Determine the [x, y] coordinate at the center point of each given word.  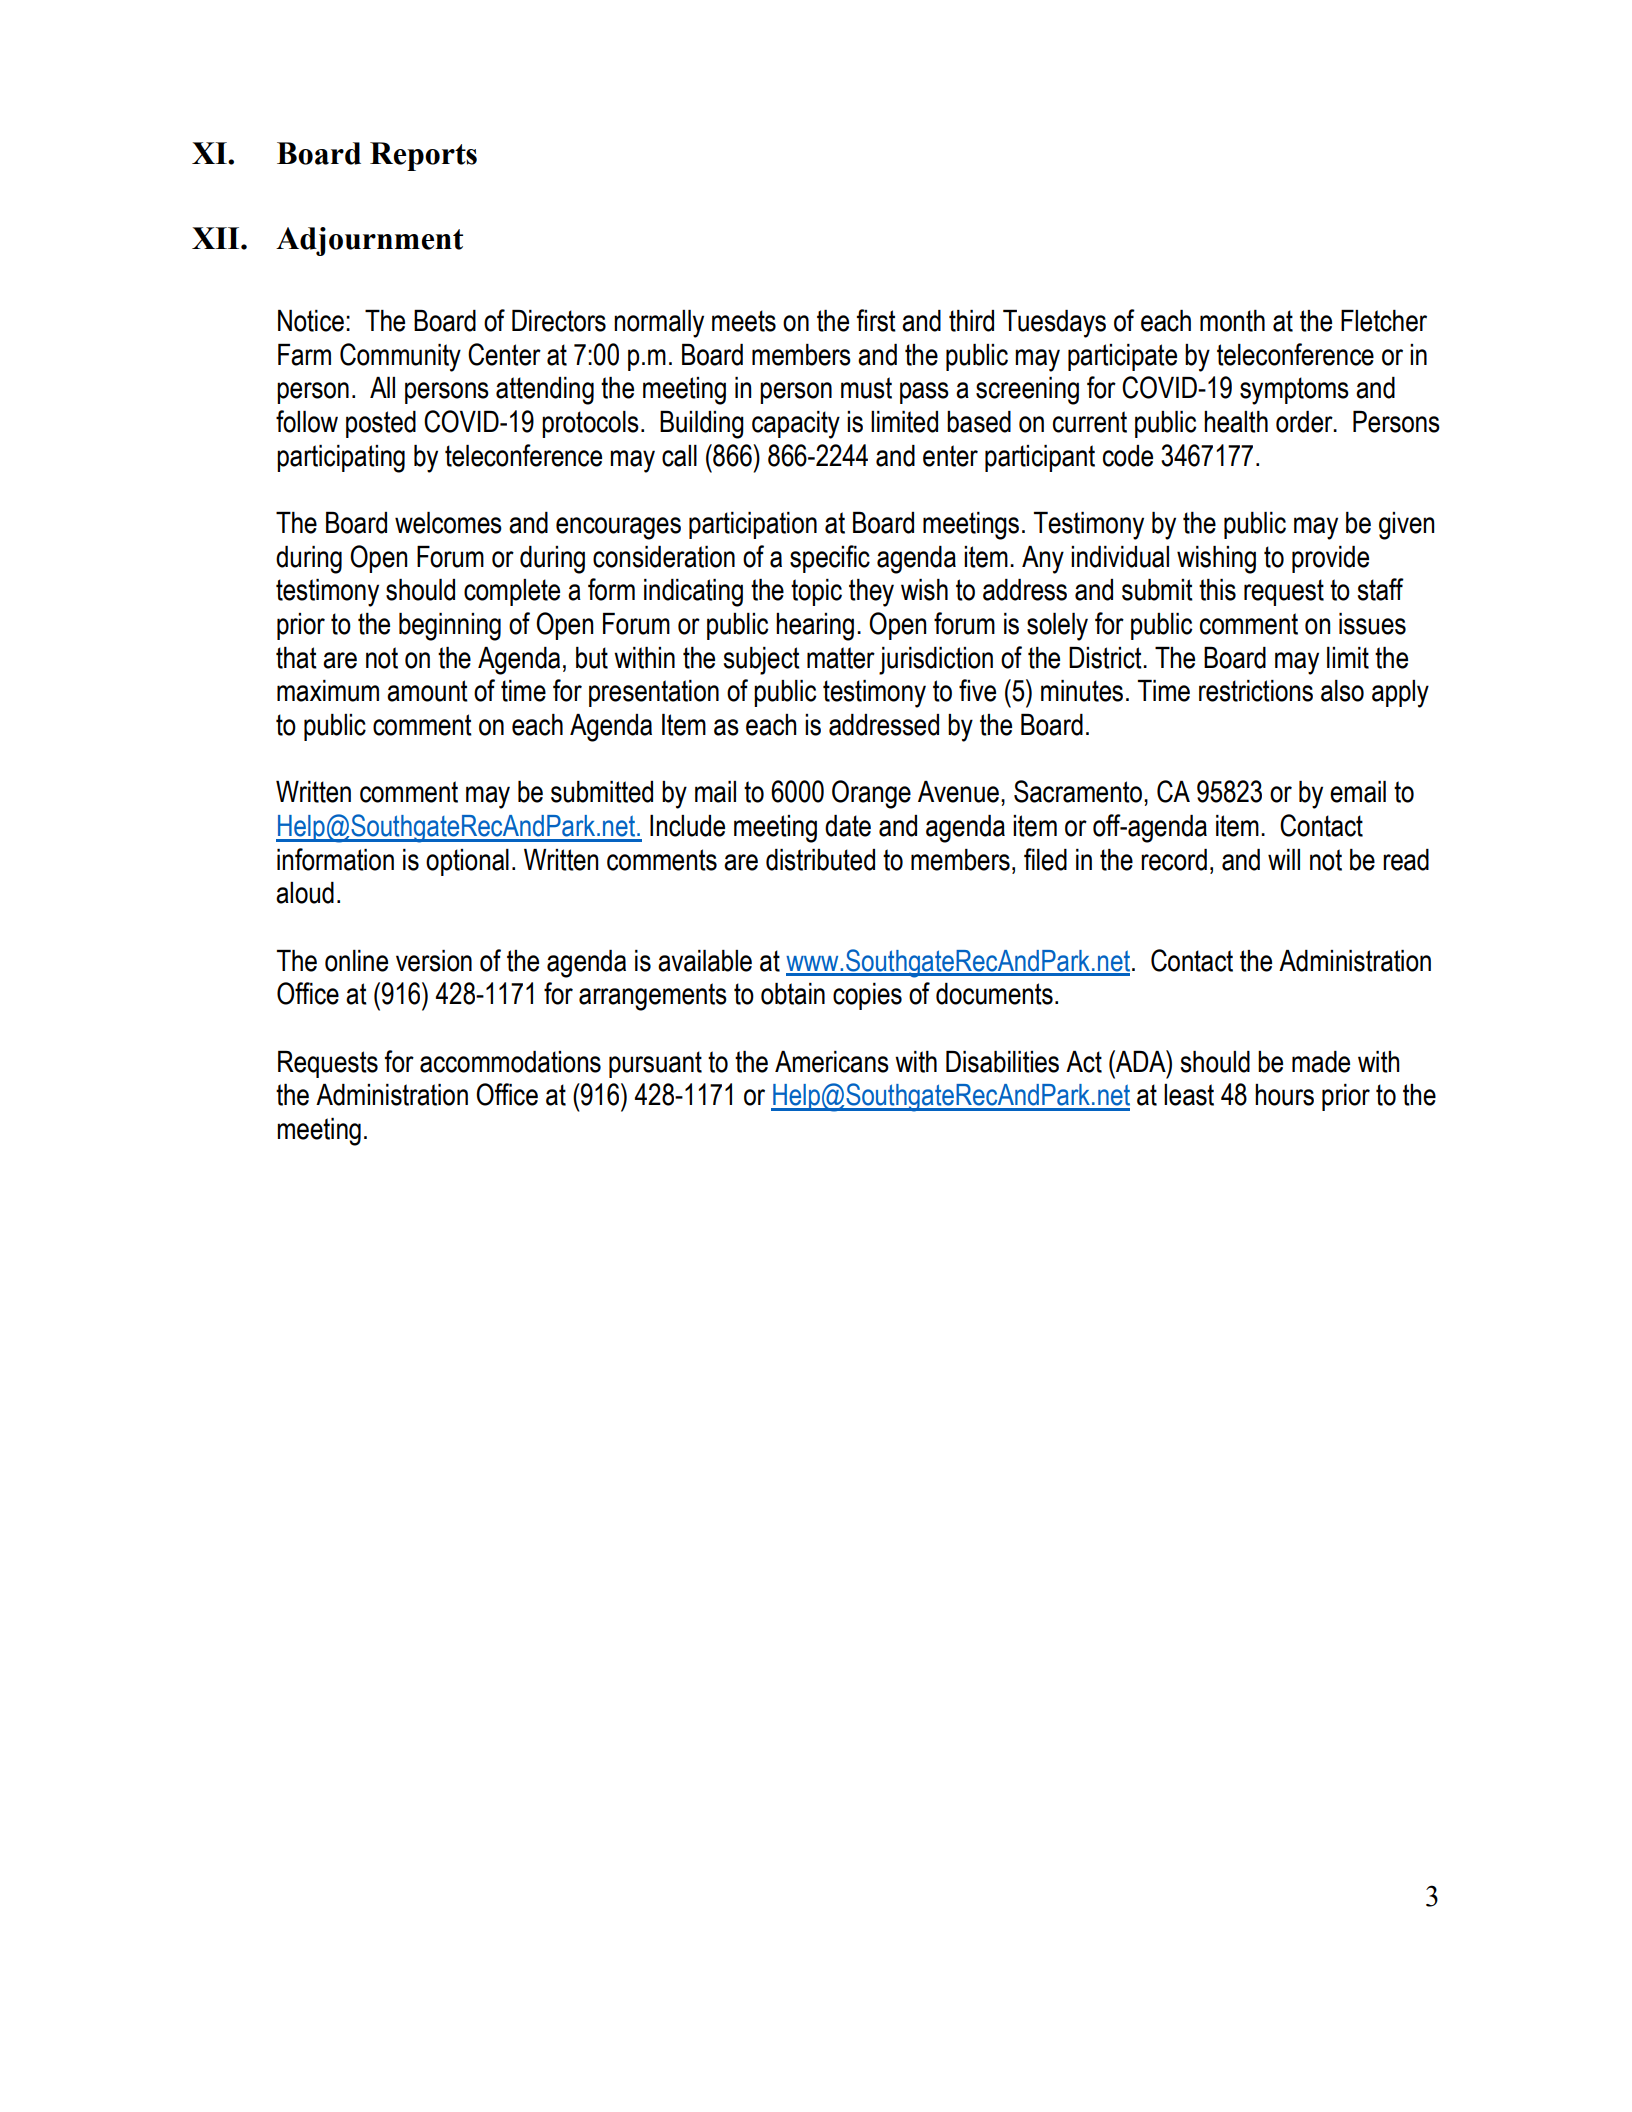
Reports [423, 156]
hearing [815, 627]
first [876, 320]
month [1232, 321]
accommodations [510, 1062]
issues [1372, 624]
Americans [832, 1062]
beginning [450, 627]
